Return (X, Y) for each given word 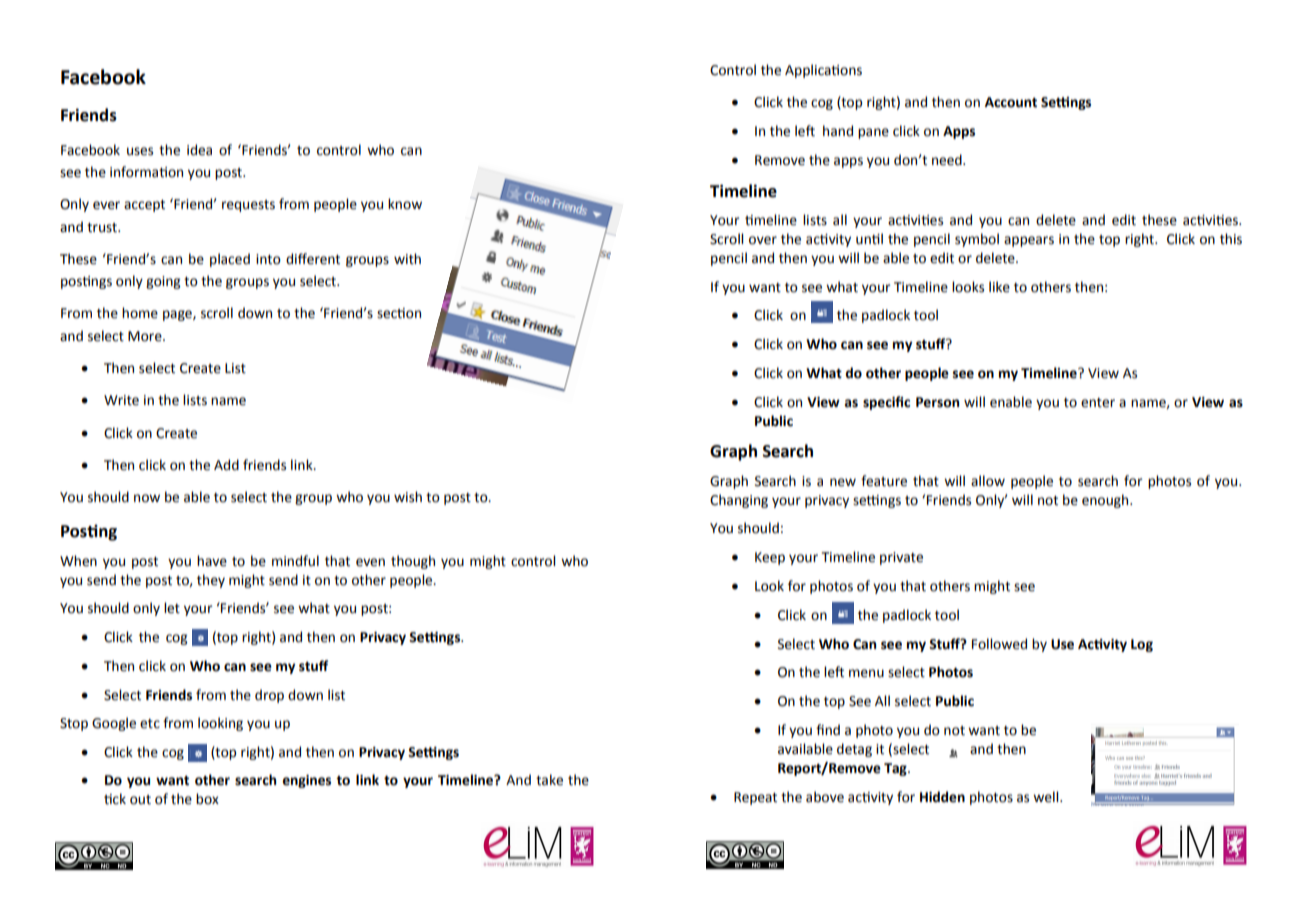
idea (199, 150)
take (549, 780)
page (178, 315)
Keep (770, 558)
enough (1106, 501)
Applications (823, 71)
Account (1011, 102)
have (212, 561)
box (207, 799)
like (999, 287)
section (399, 313)
